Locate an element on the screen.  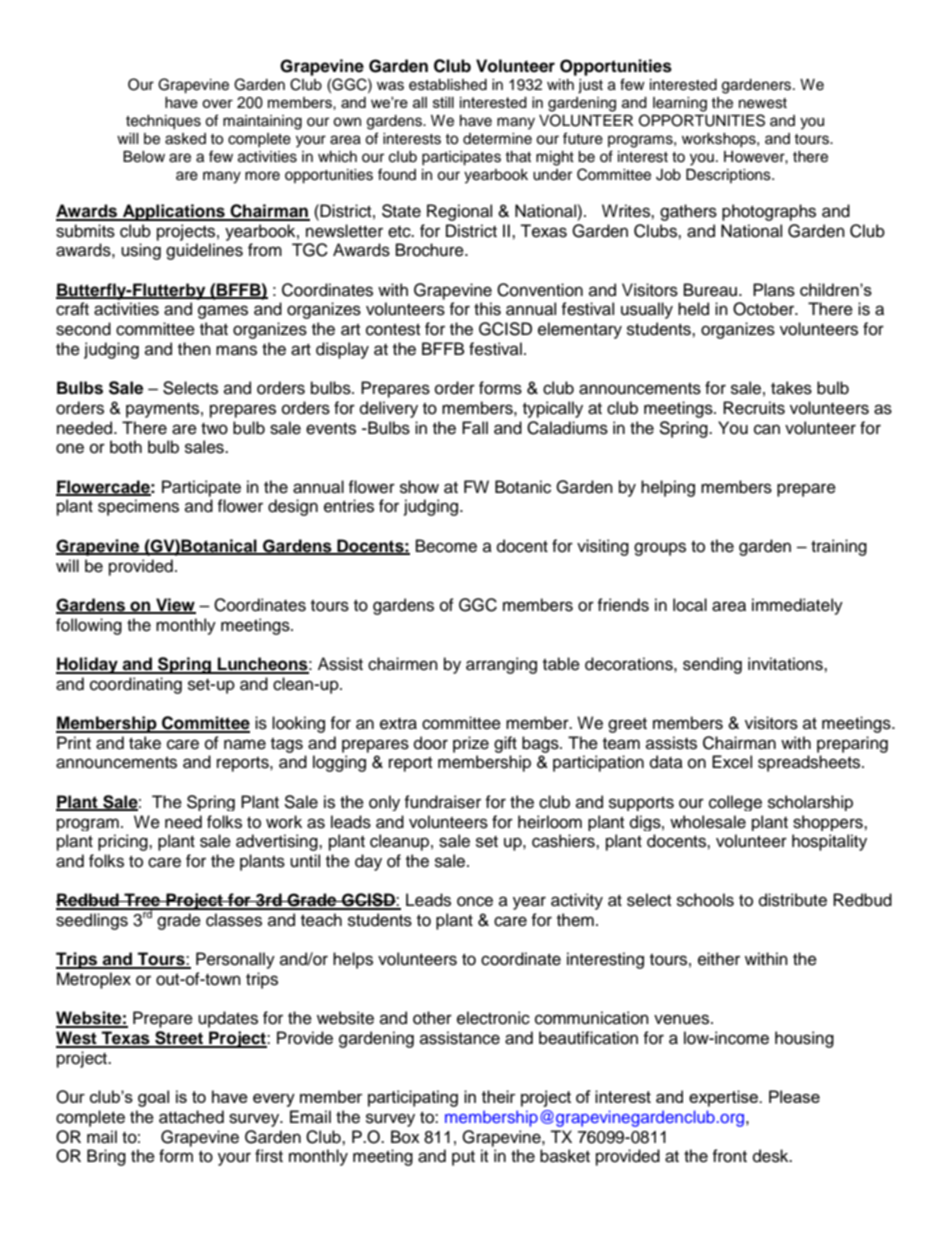
techniques is located at coordinates (163, 122).
